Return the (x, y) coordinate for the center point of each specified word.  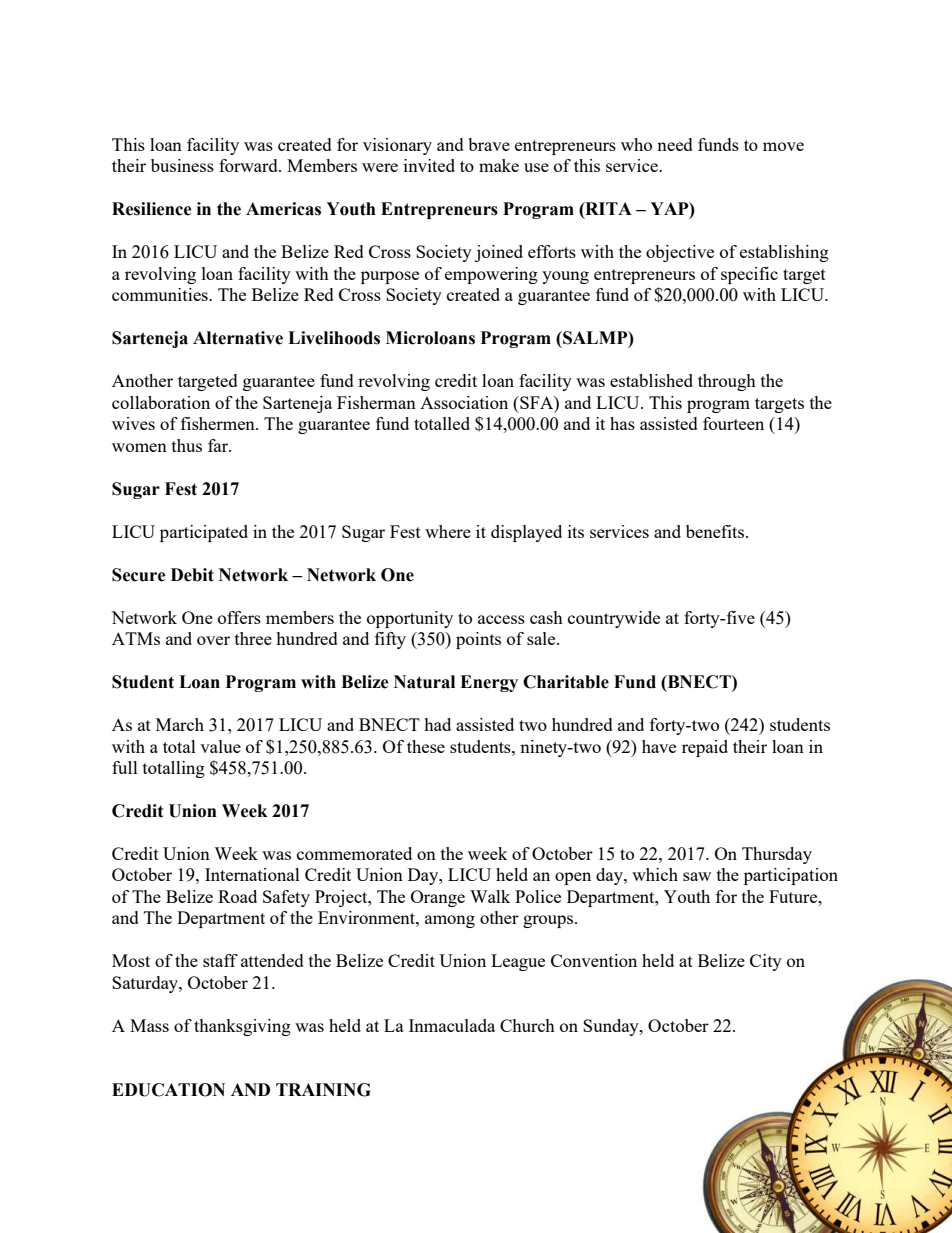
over (213, 640)
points (478, 640)
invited (429, 165)
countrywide (614, 619)
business (182, 165)
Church (527, 1025)
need (675, 144)
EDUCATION (168, 1090)
